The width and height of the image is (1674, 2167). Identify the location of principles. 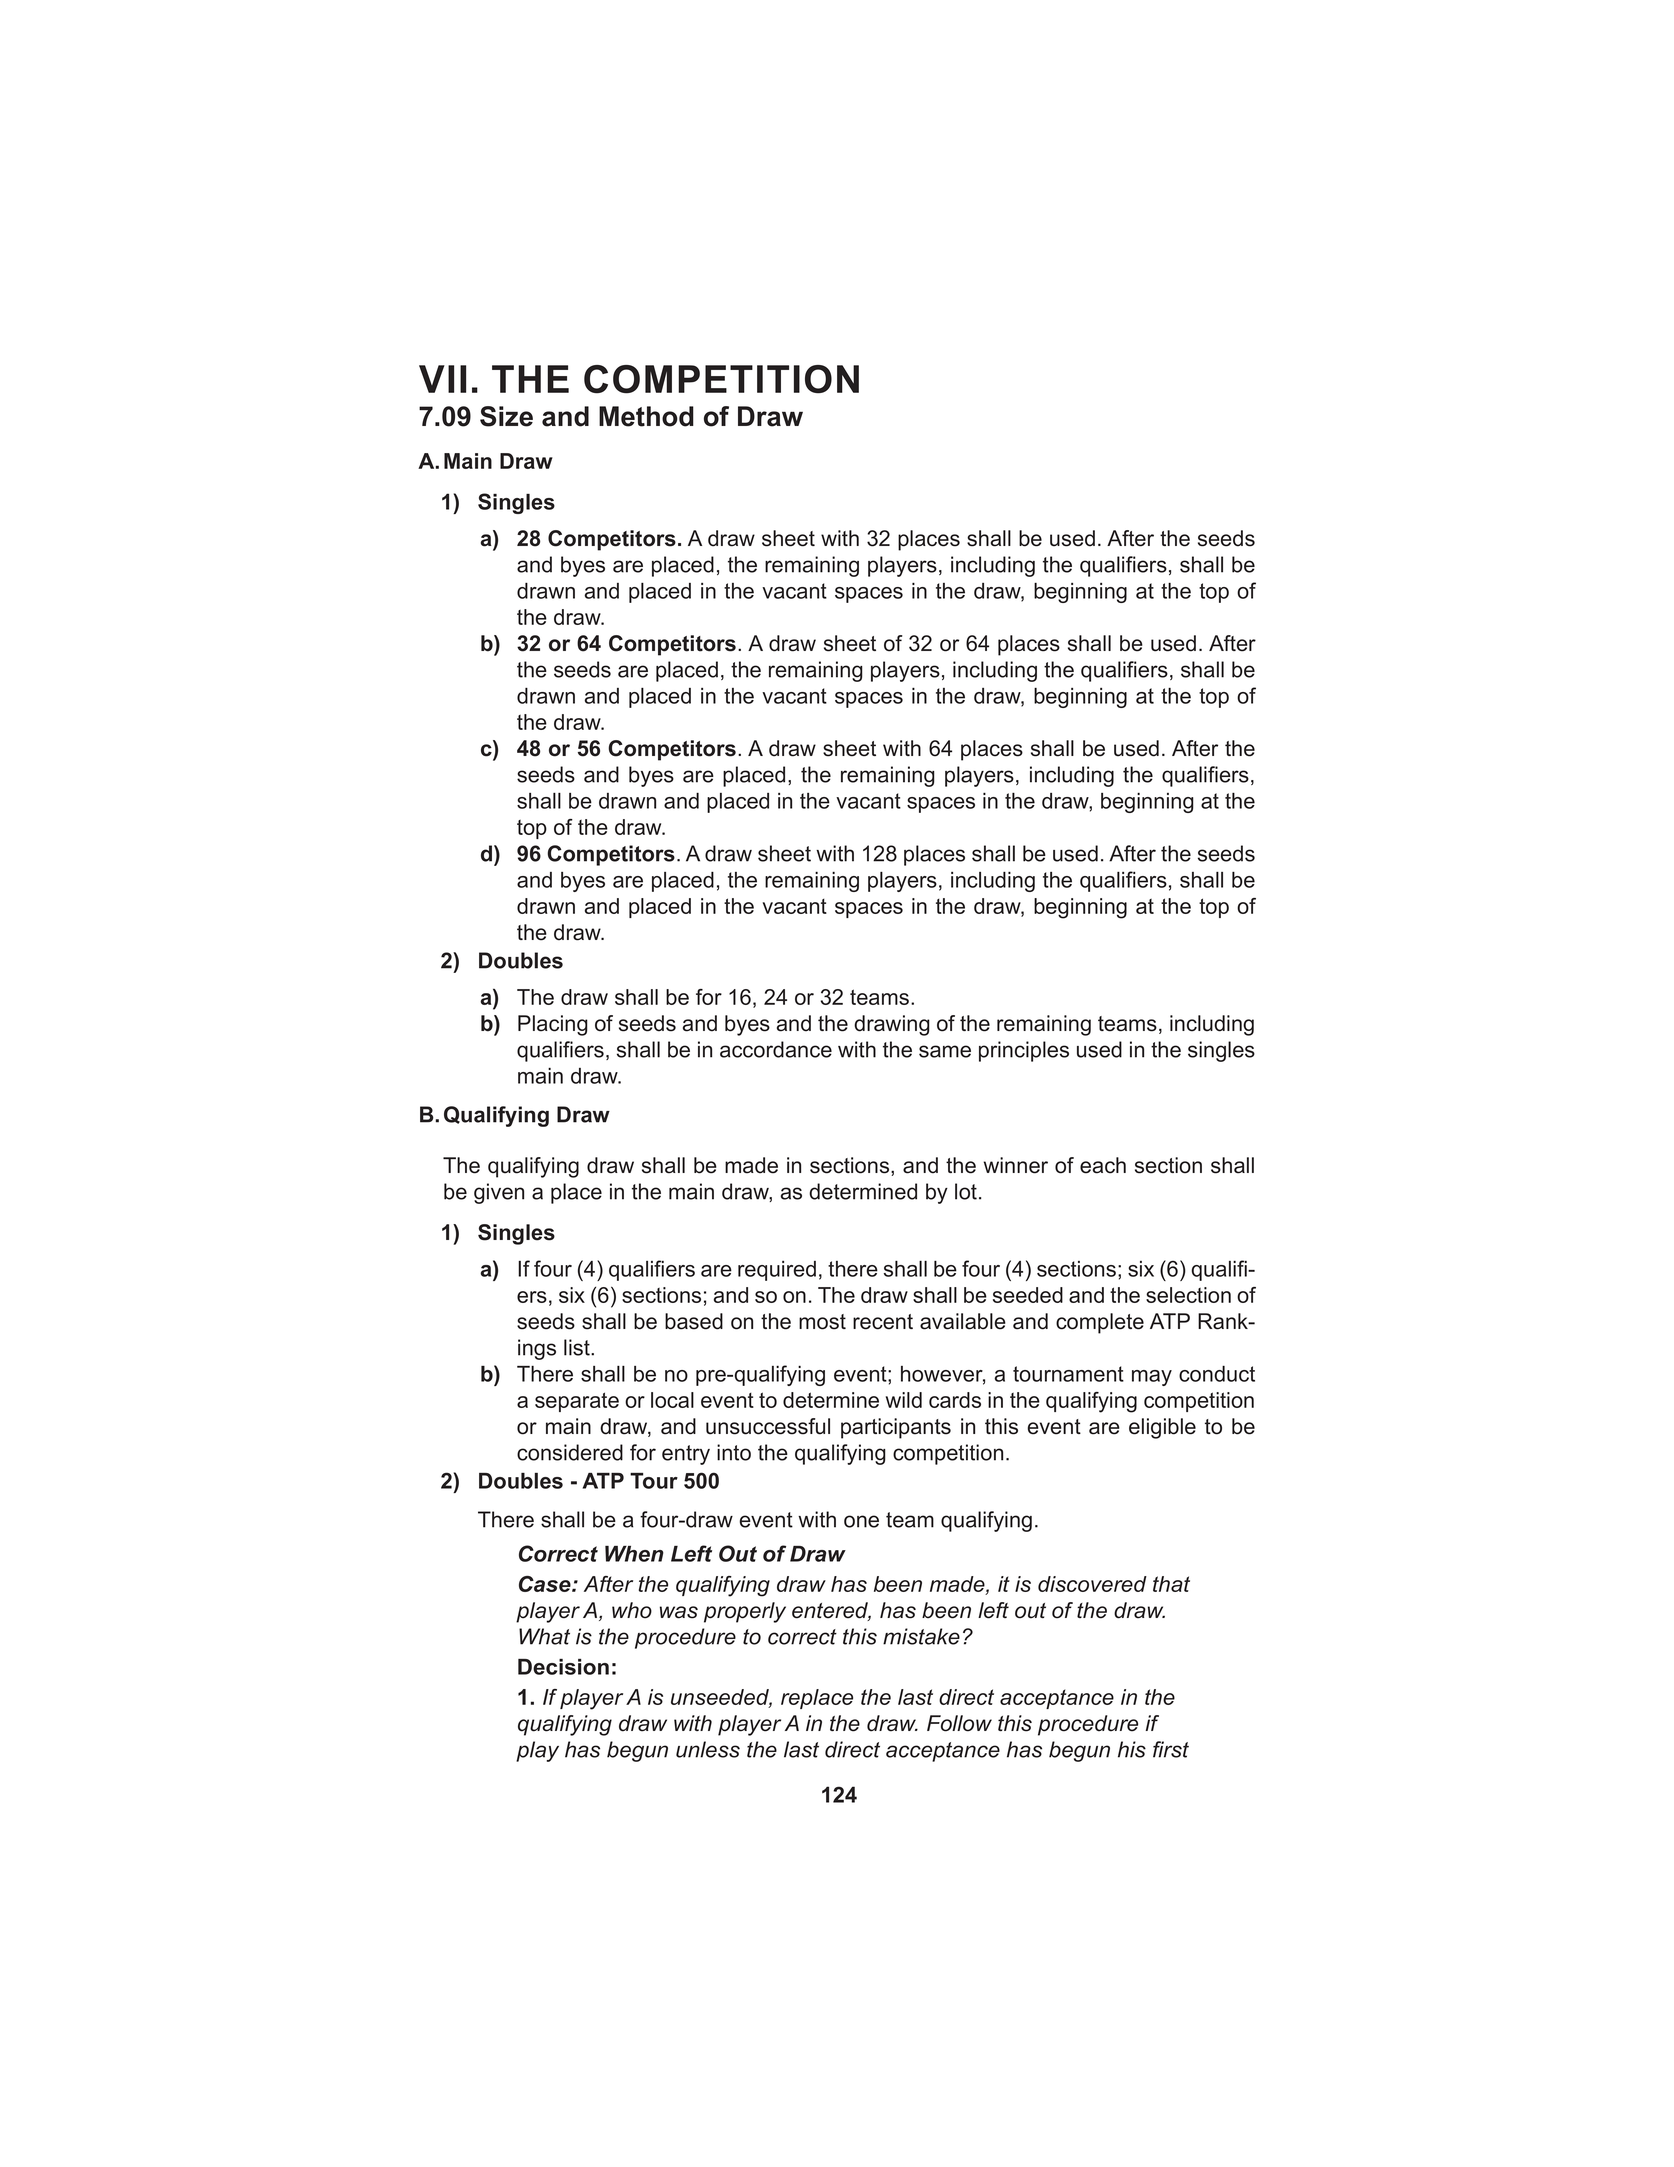
(1024, 1051).
